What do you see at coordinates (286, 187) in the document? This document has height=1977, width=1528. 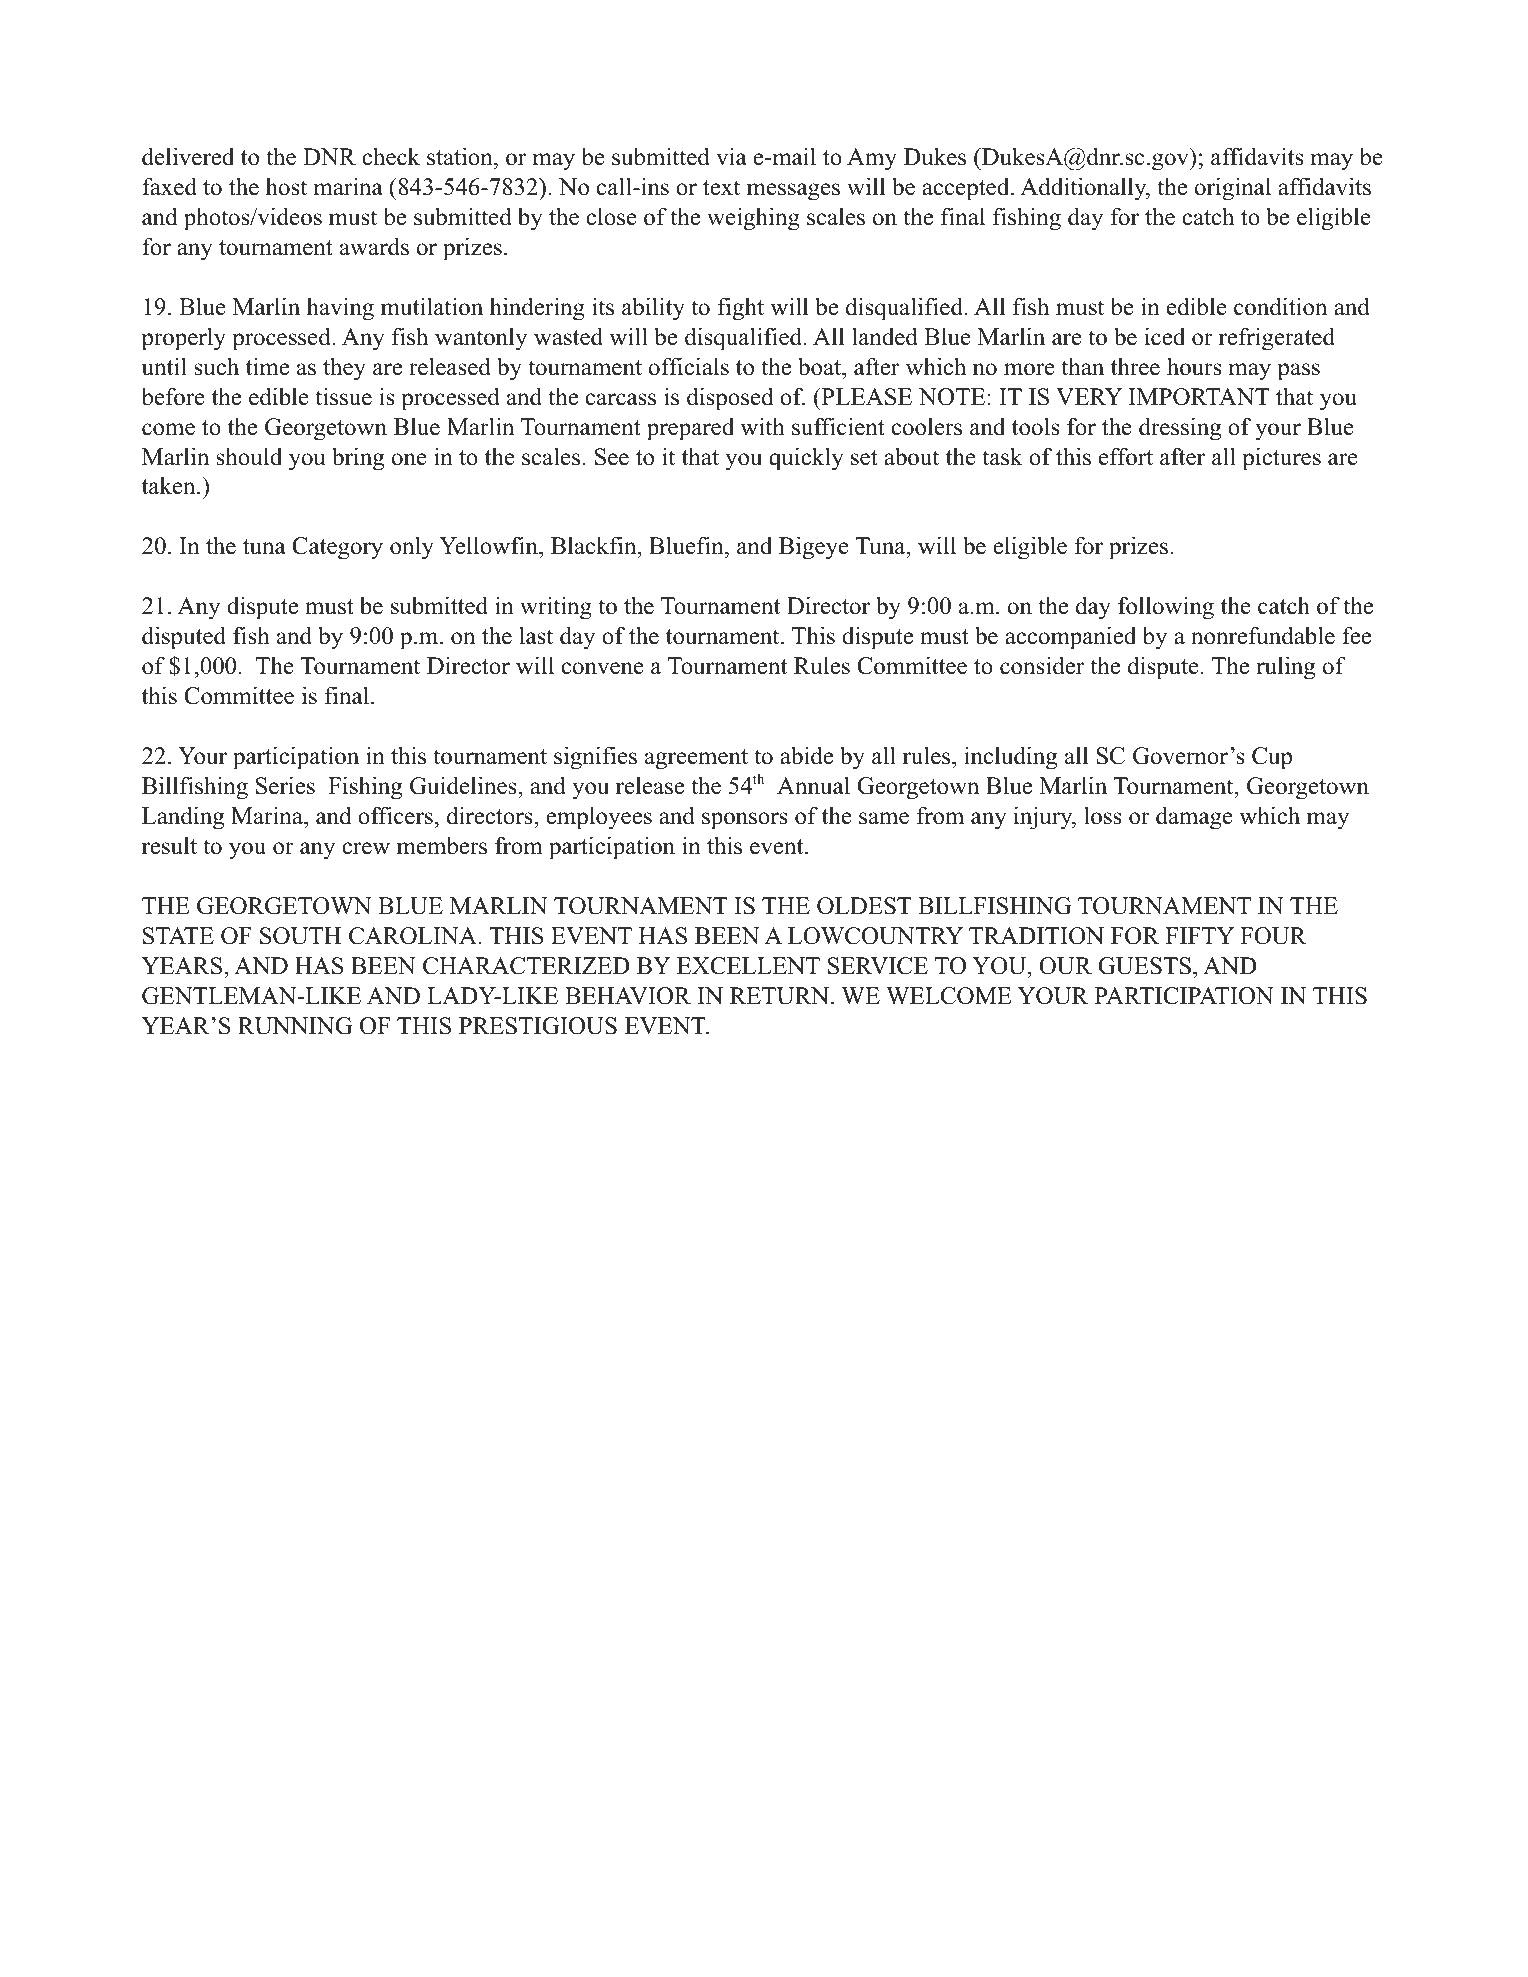 I see `host` at bounding box center [286, 187].
